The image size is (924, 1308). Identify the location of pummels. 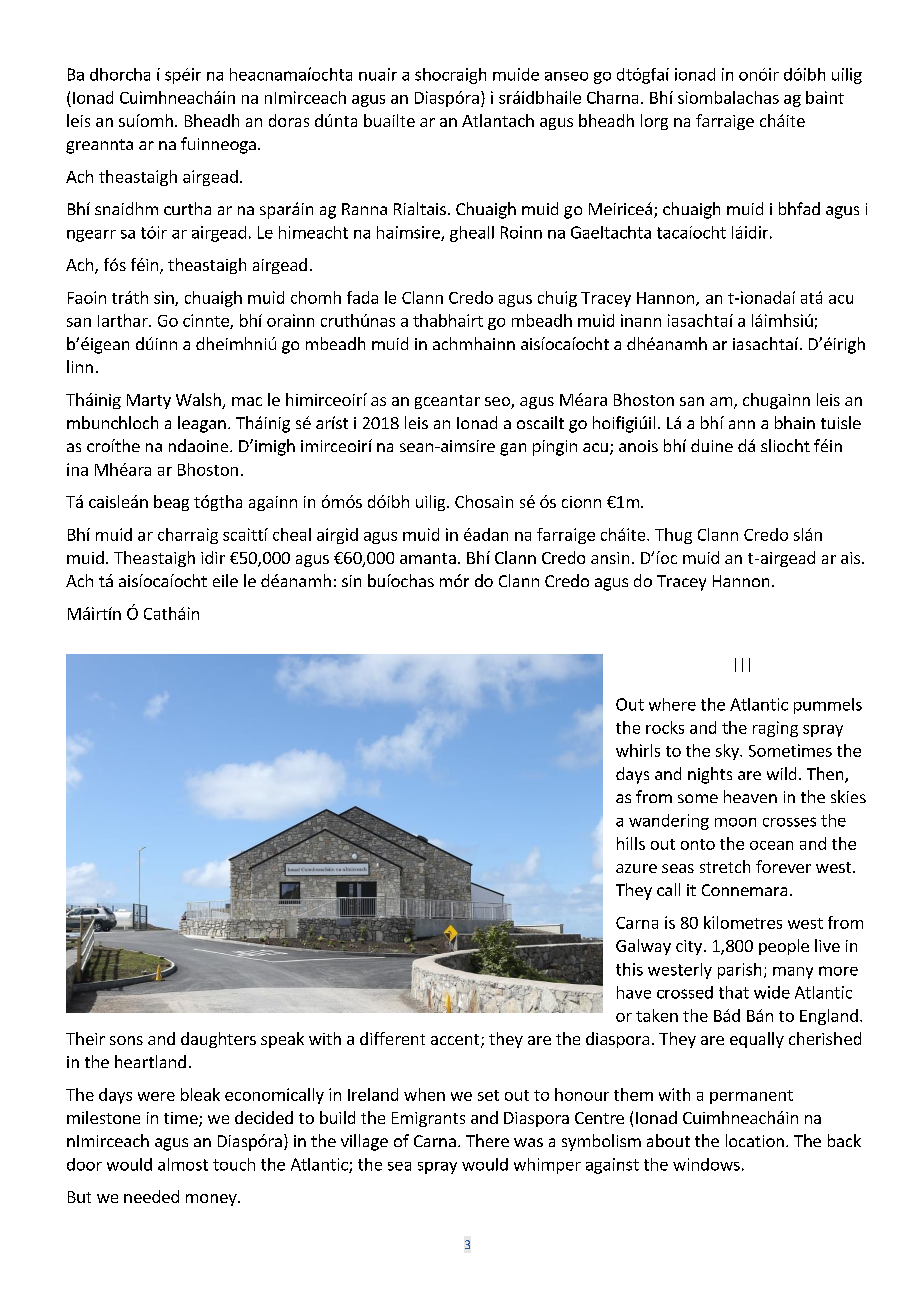
(828, 706).
